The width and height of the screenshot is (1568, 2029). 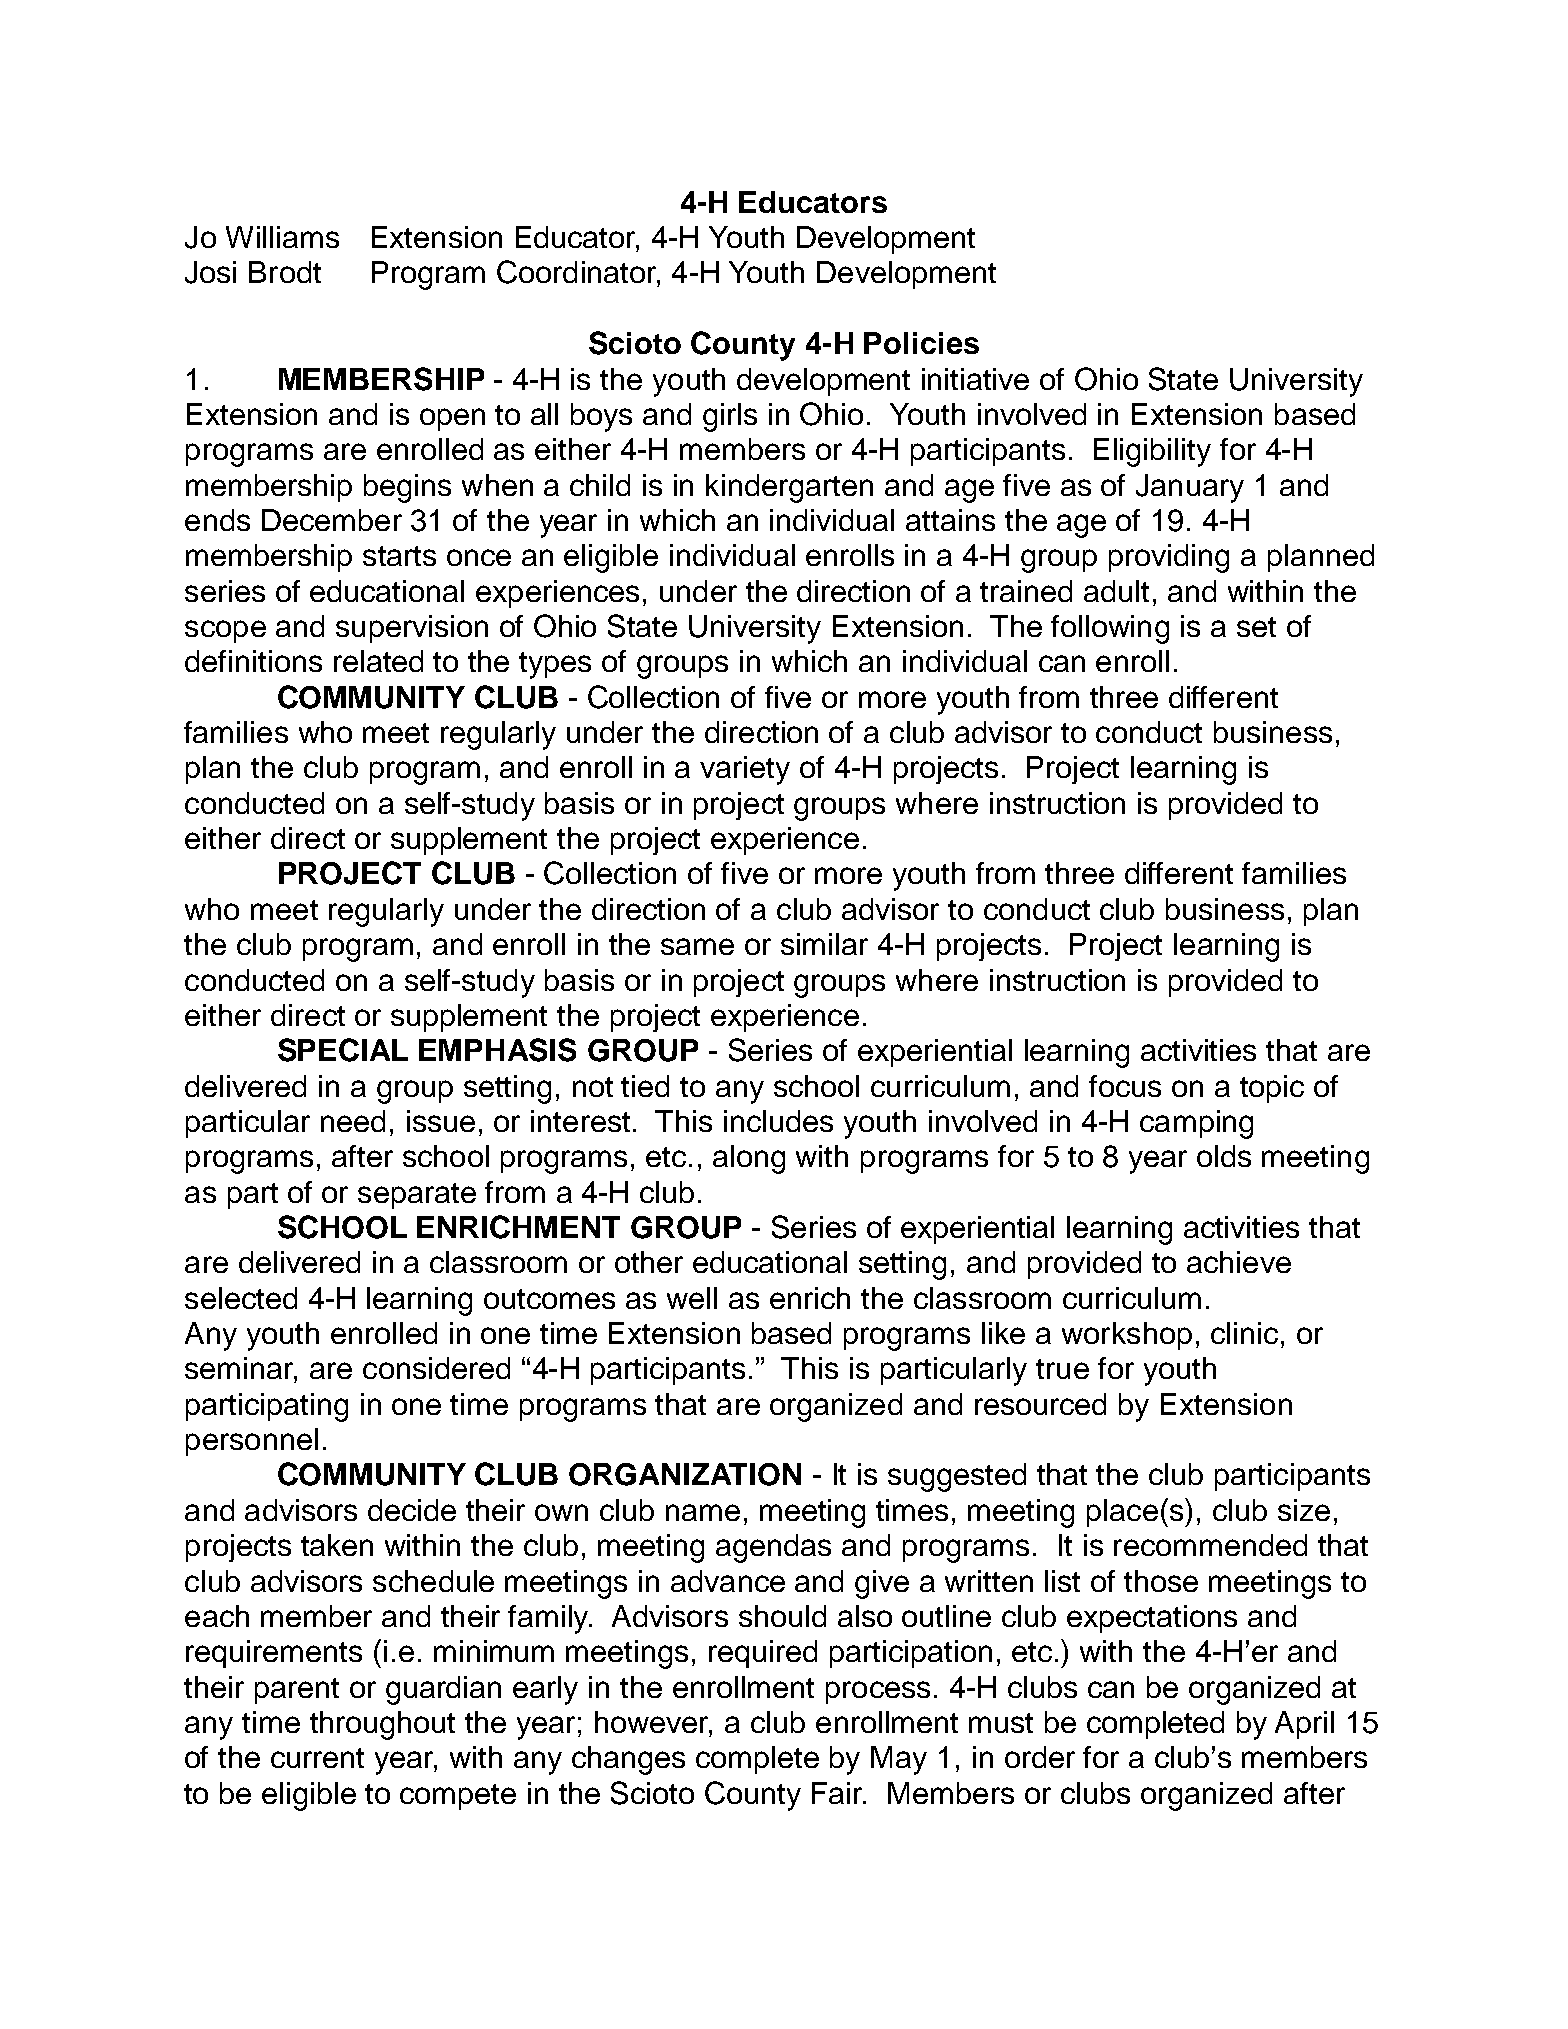 I want to click on Eligibility, so click(x=1152, y=452).
